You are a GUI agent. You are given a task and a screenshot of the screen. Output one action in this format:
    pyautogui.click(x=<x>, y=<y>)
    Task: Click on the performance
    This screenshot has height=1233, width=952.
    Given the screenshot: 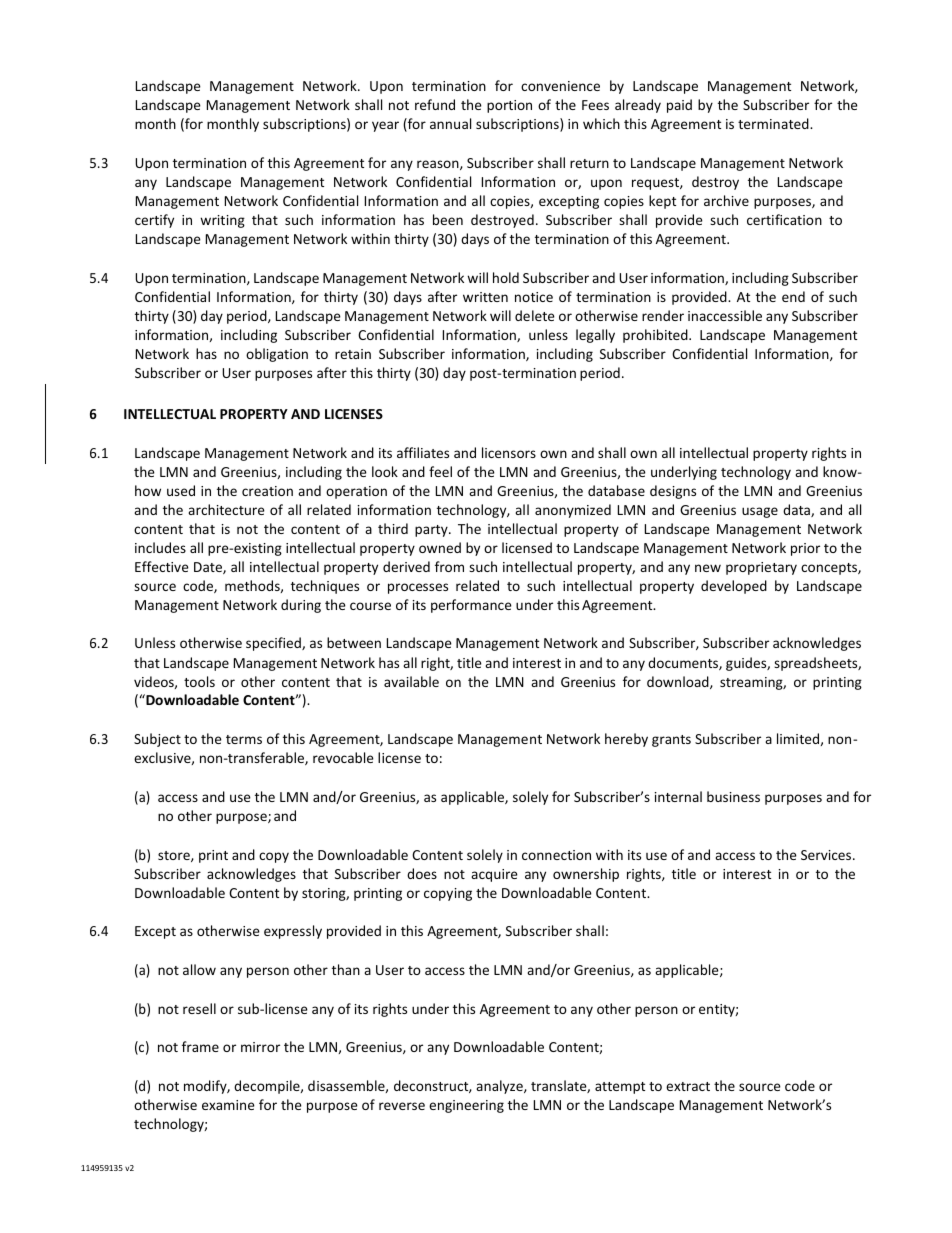 What is the action you would take?
    pyautogui.click(x=471, y=606)
